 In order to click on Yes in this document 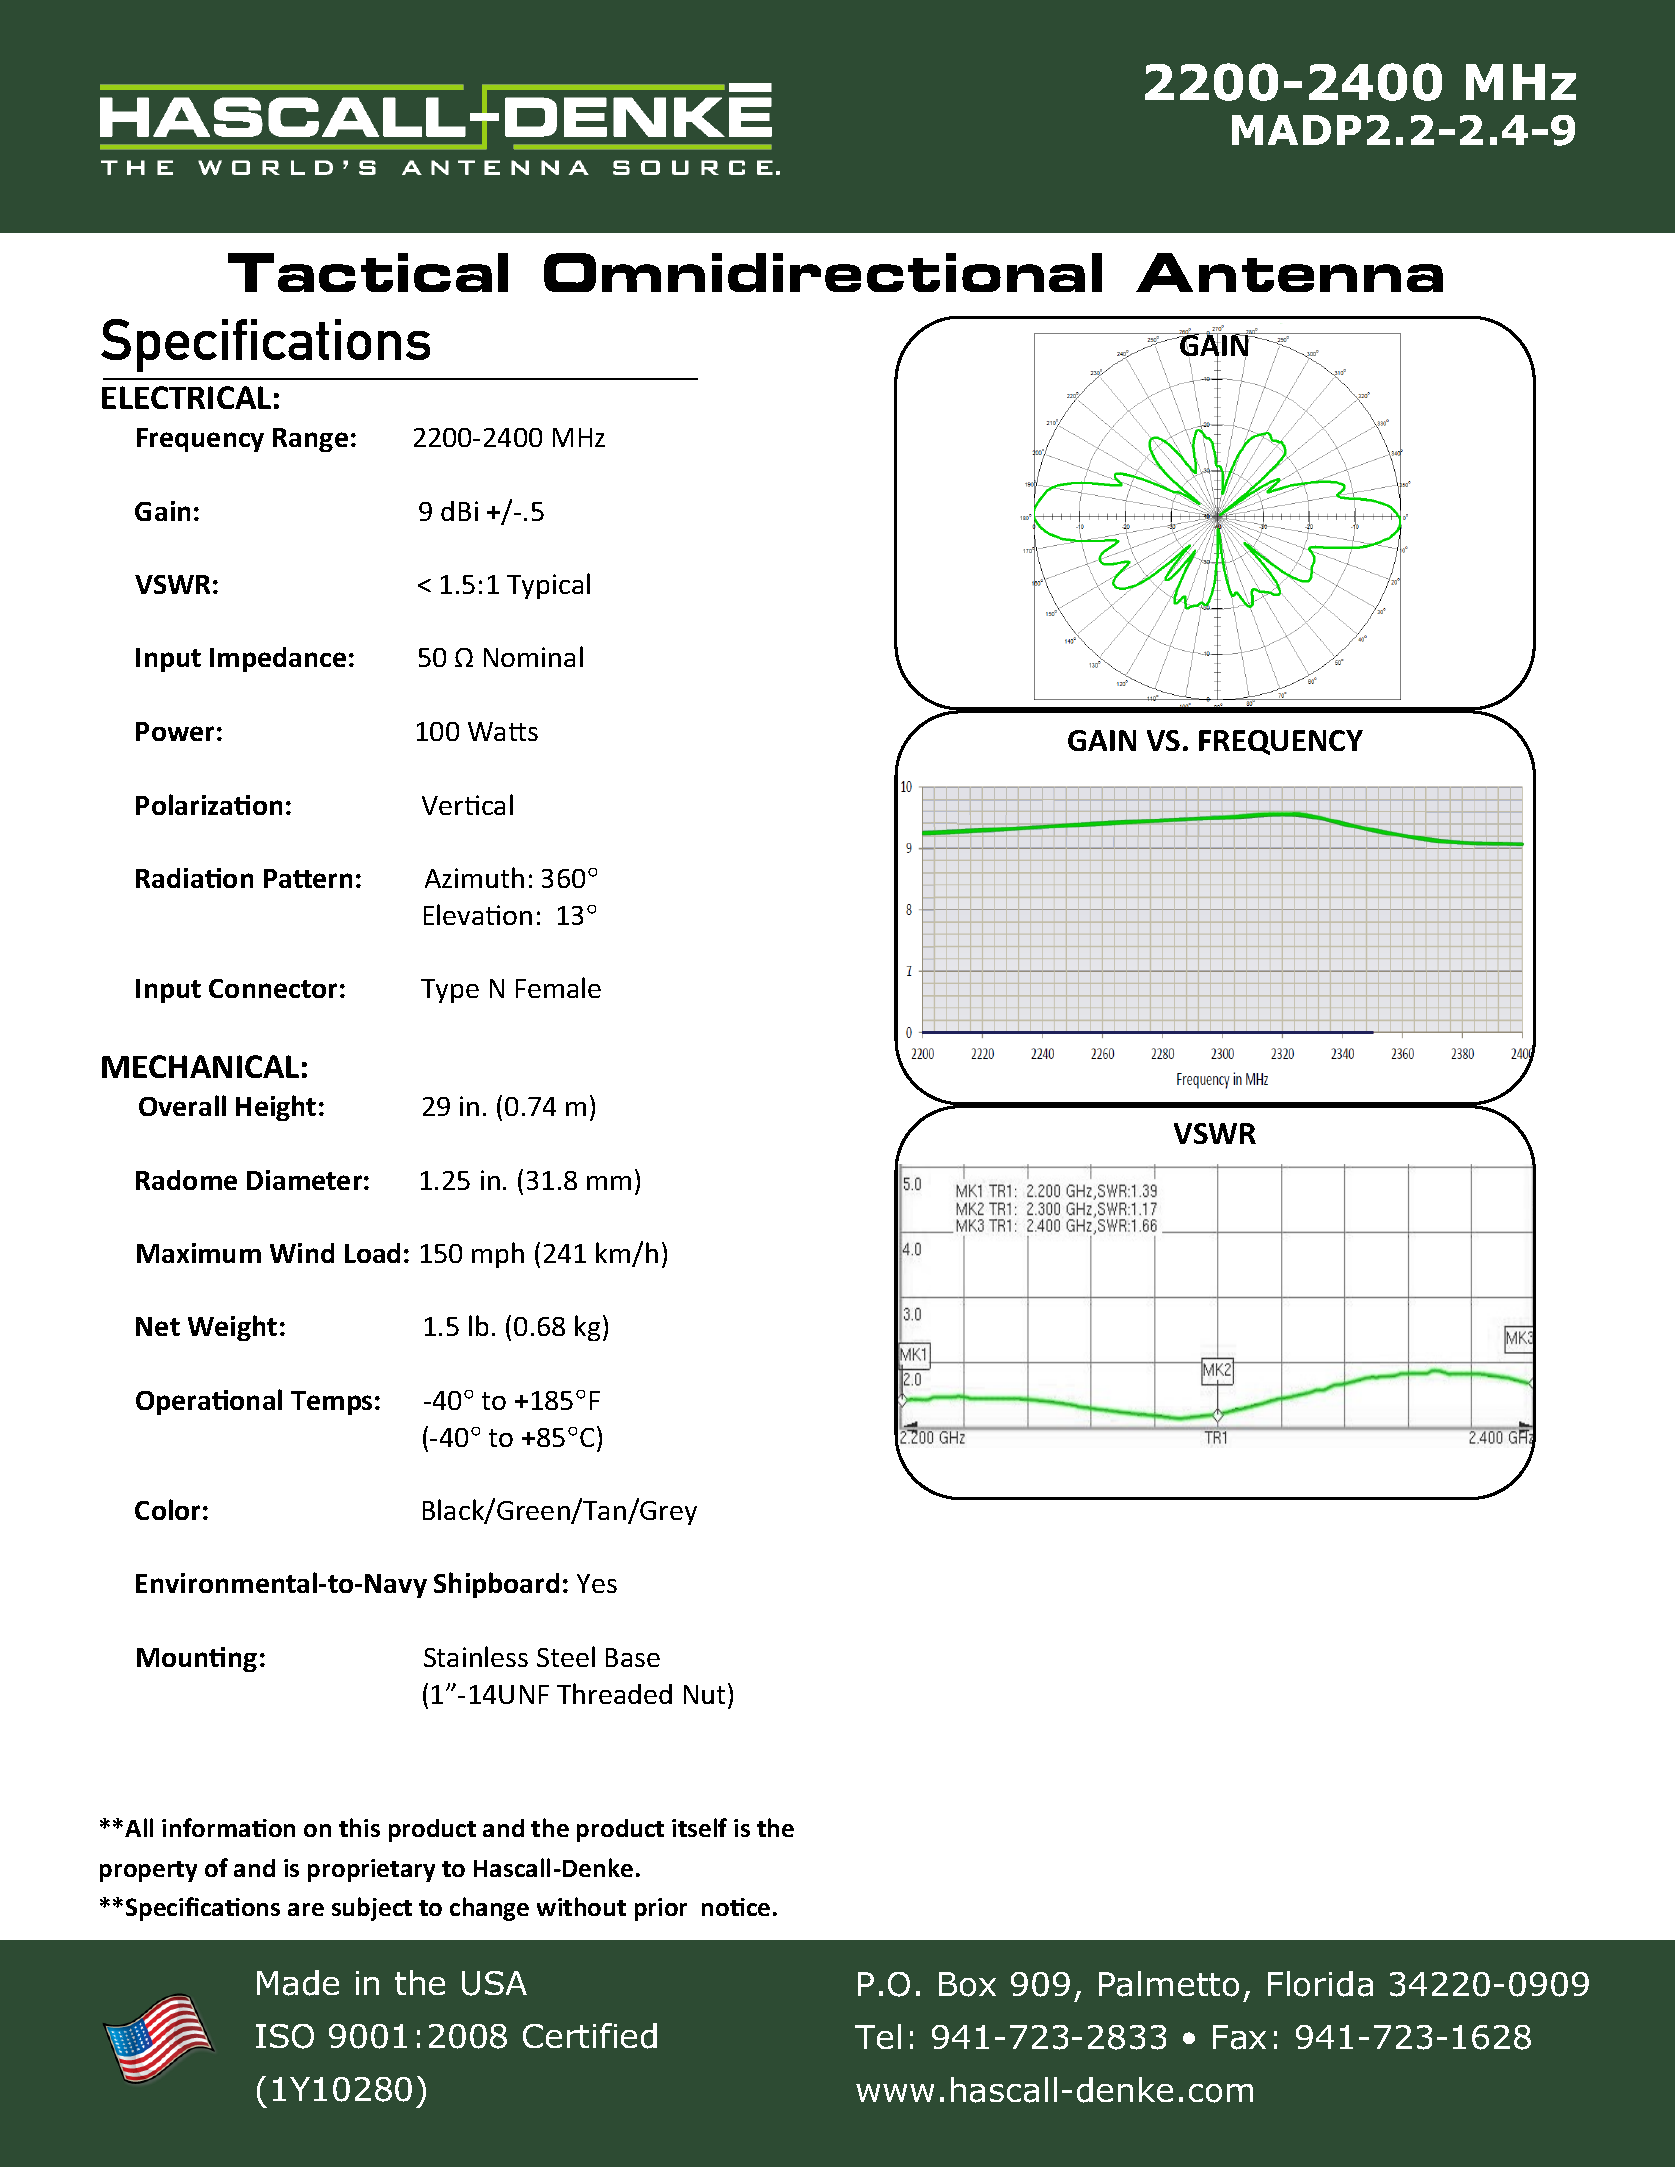, I will do `click(597, 1583)`.
